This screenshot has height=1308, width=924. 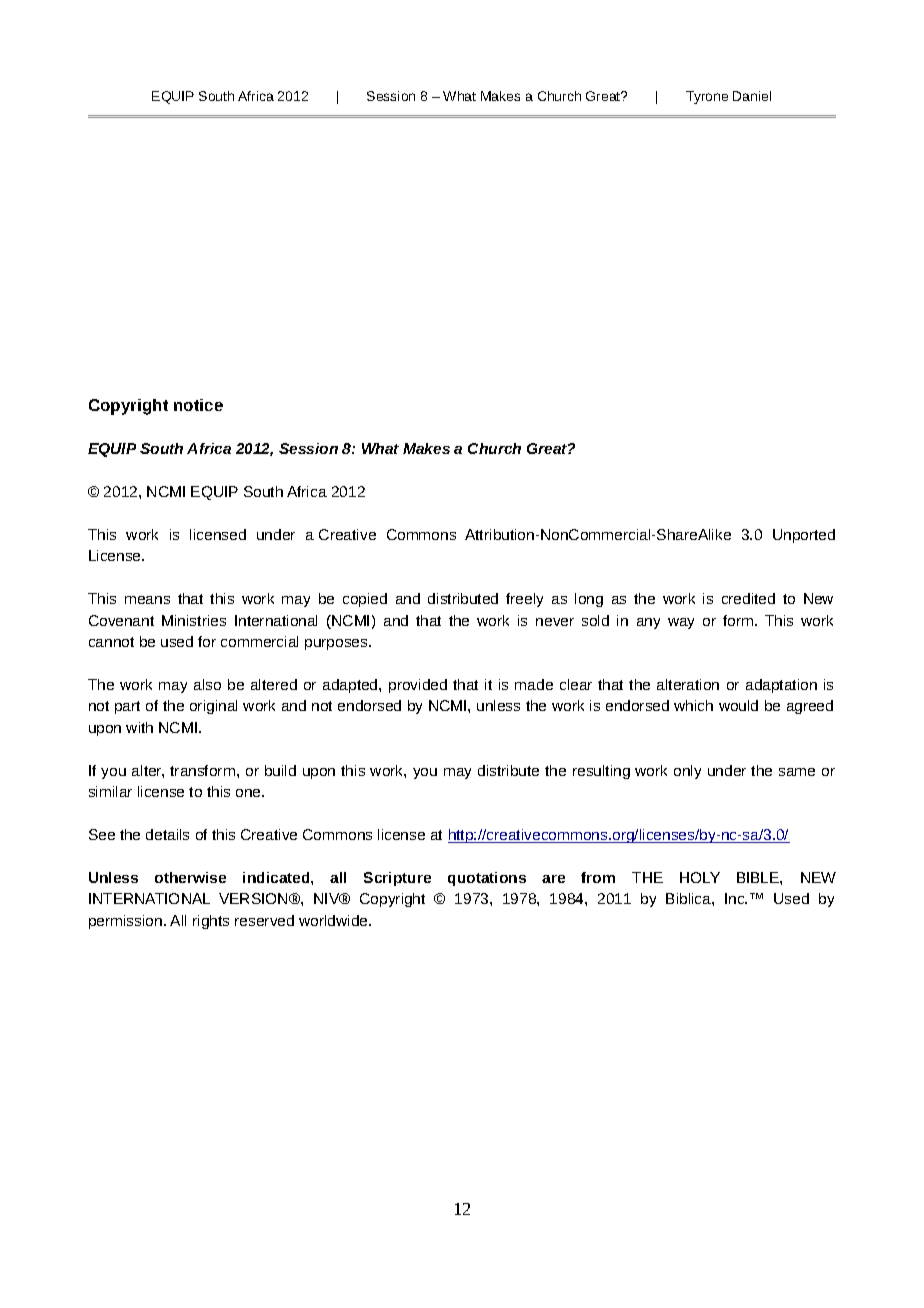 I want to click on means, so click(x=147, y=600).
